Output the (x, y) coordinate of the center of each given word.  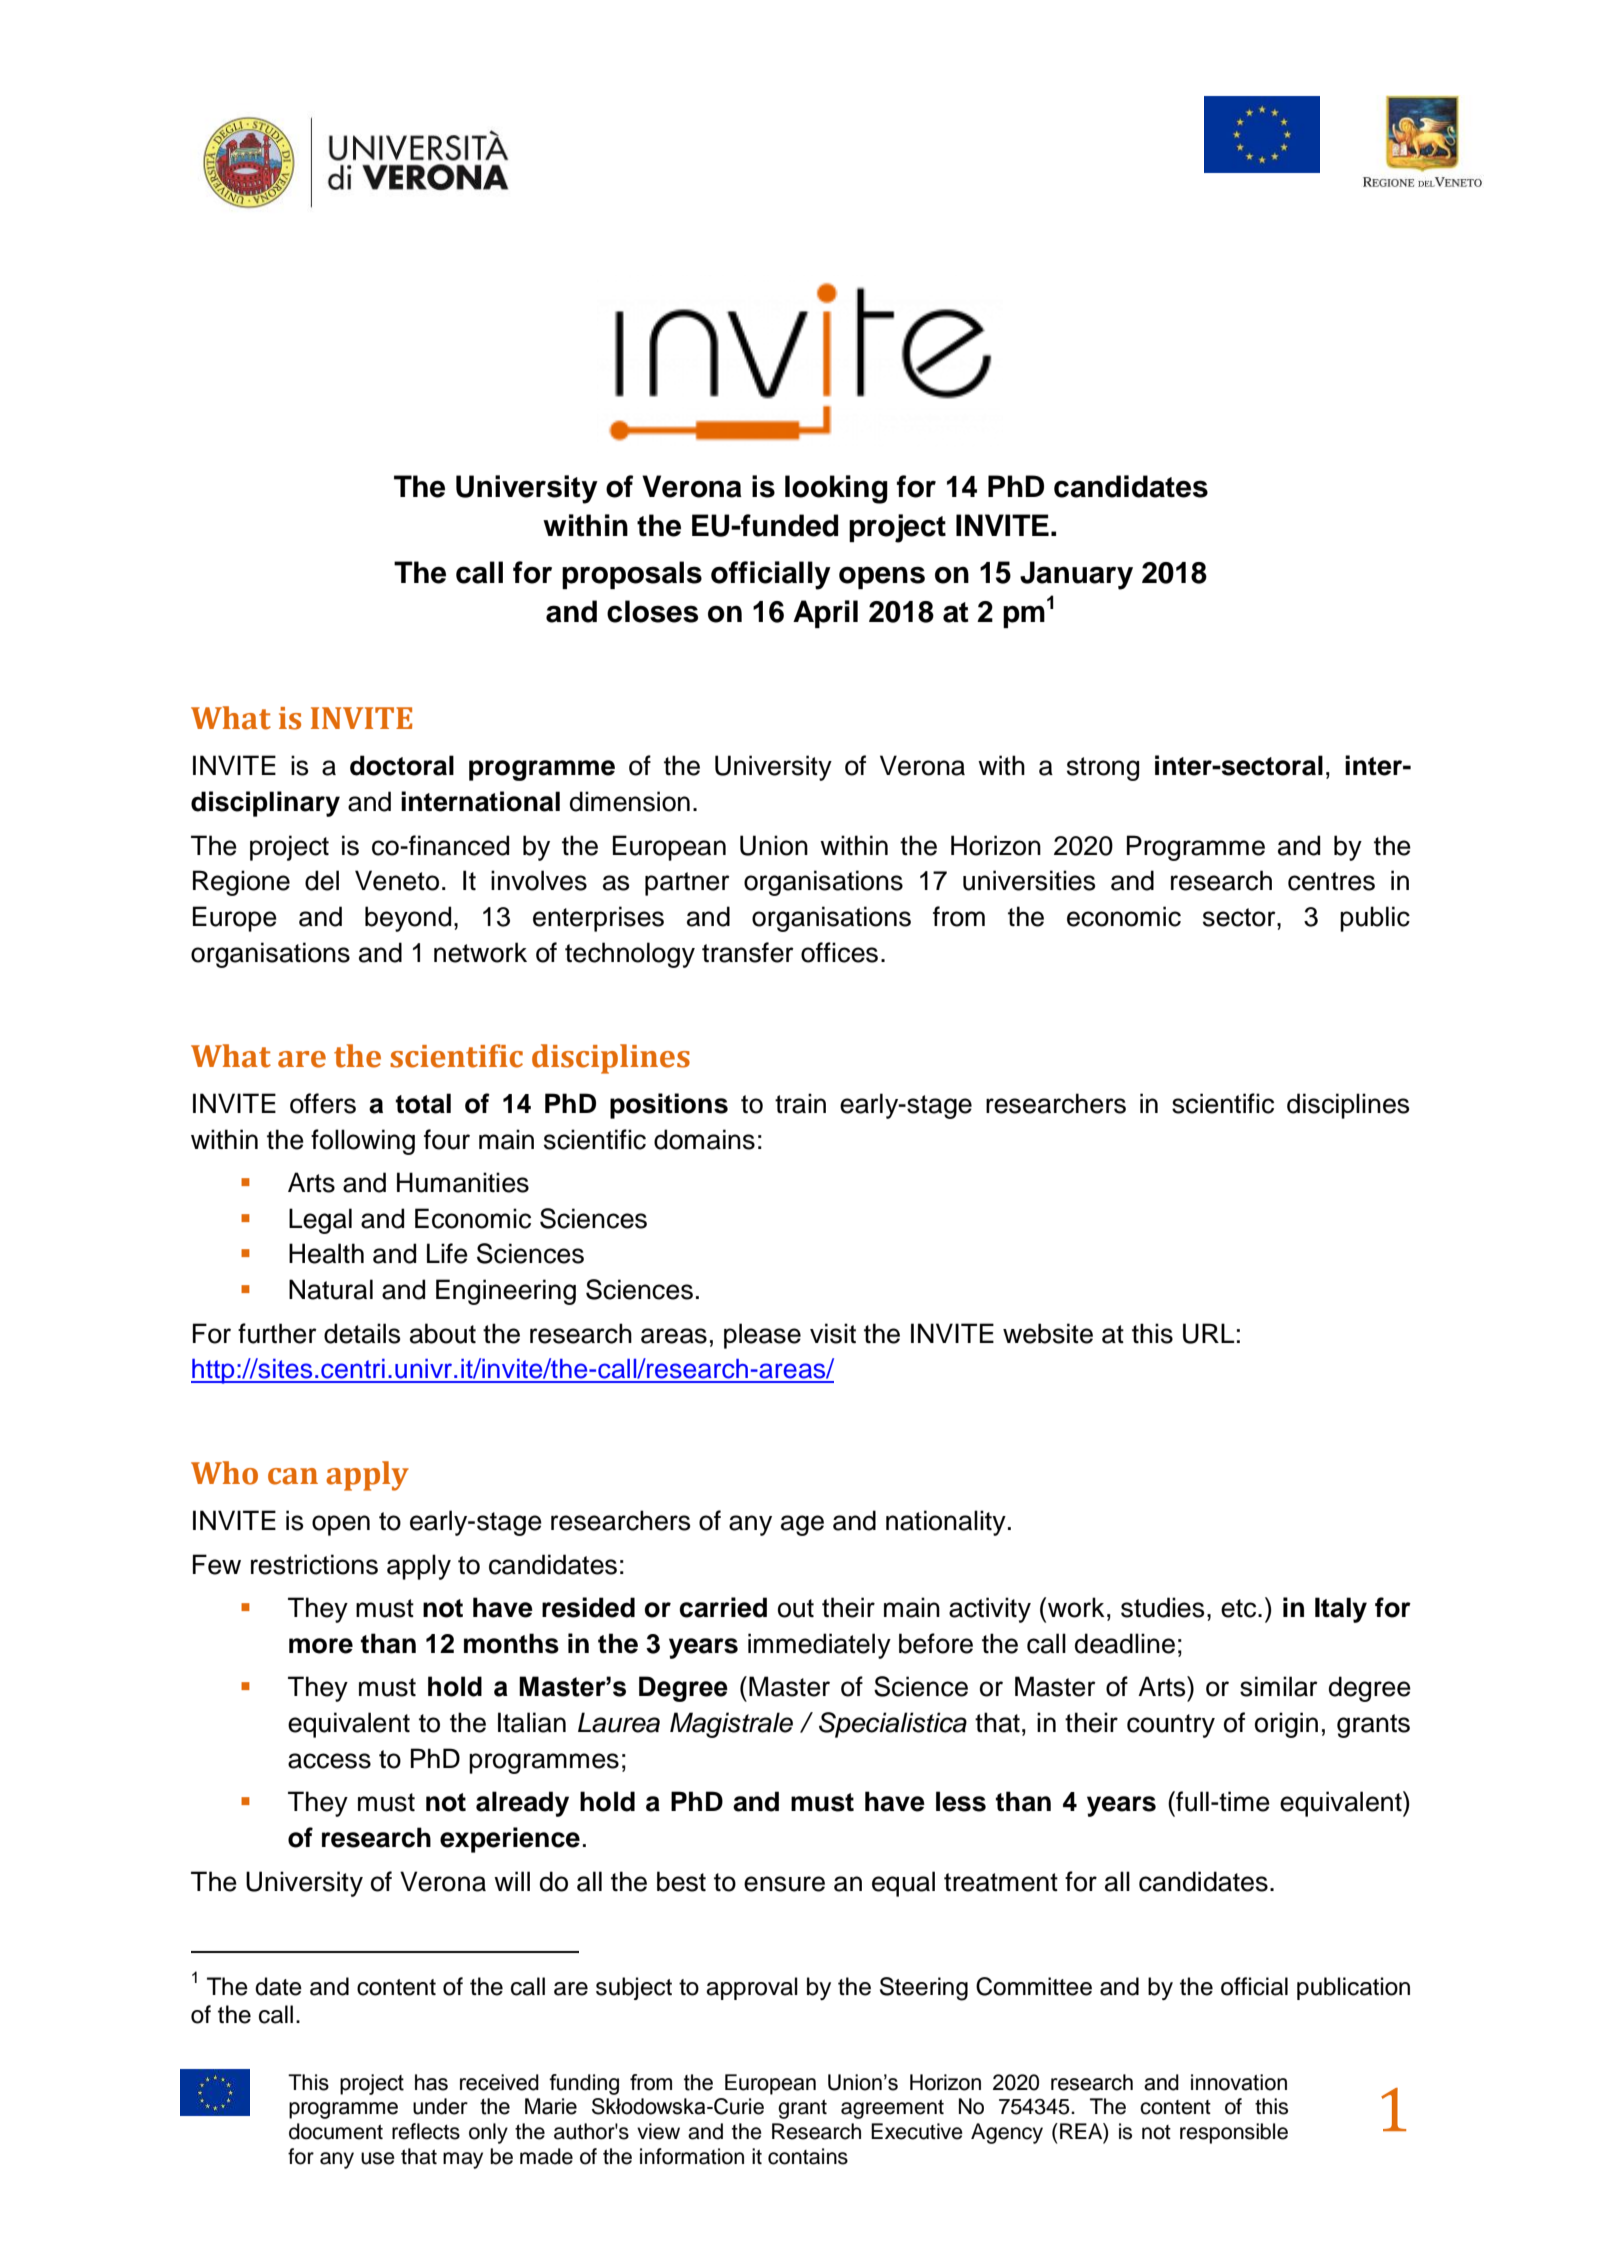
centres (1331, 881)
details (362, 1333)
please (762, 1336)
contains (808, 2156)
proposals (632, 575)
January (1076, 575)
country (1171, 1726)
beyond (408, 919)
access (329, 1761)
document (336, 2131)
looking (836, 489)
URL (1208, 1333)
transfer (748, 952)
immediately (819, 1646)
